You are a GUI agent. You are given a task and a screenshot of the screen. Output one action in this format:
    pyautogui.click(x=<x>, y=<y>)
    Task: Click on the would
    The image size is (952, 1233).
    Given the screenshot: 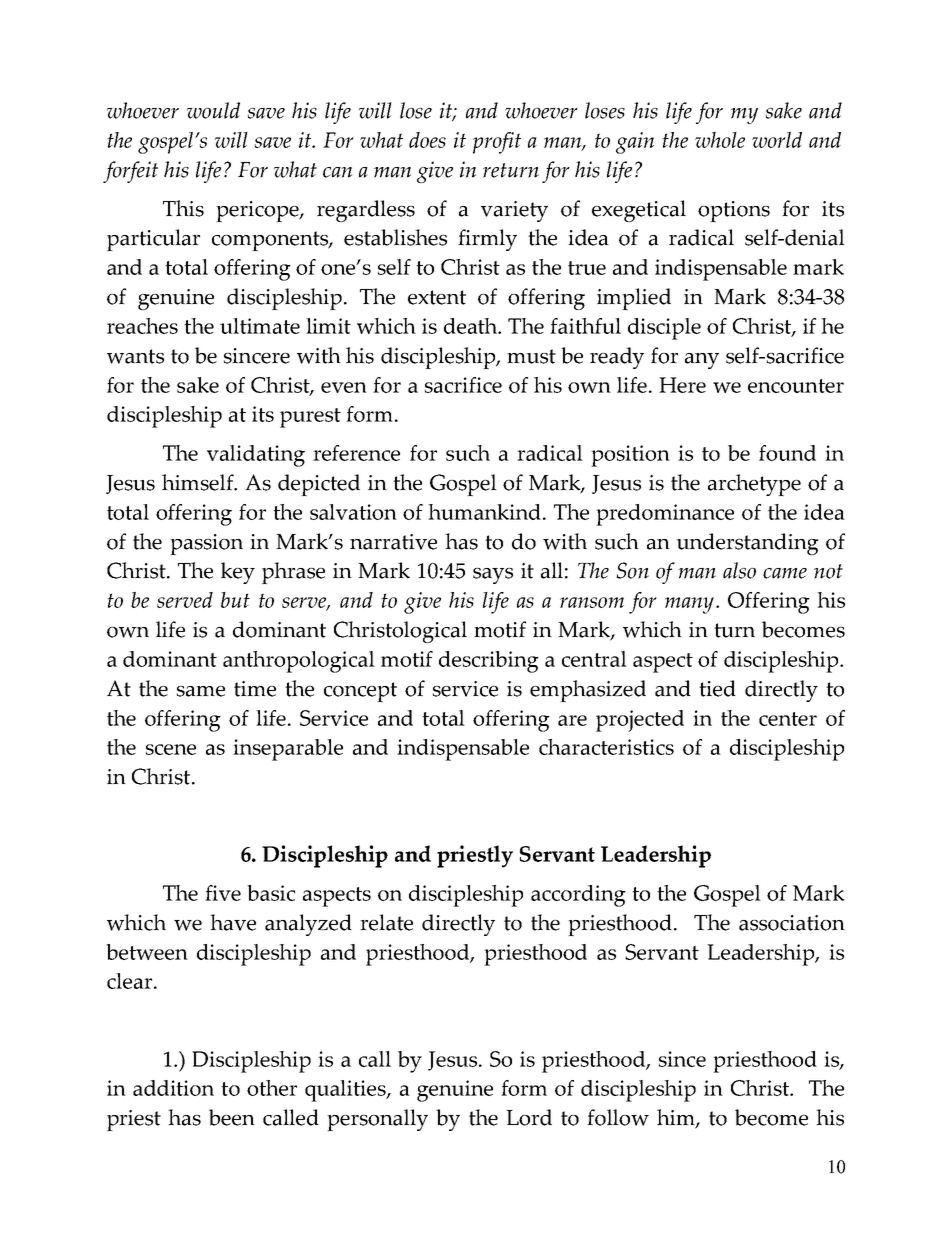 What is the action you would take?
    pyautogui.click(x=213, y=110)
